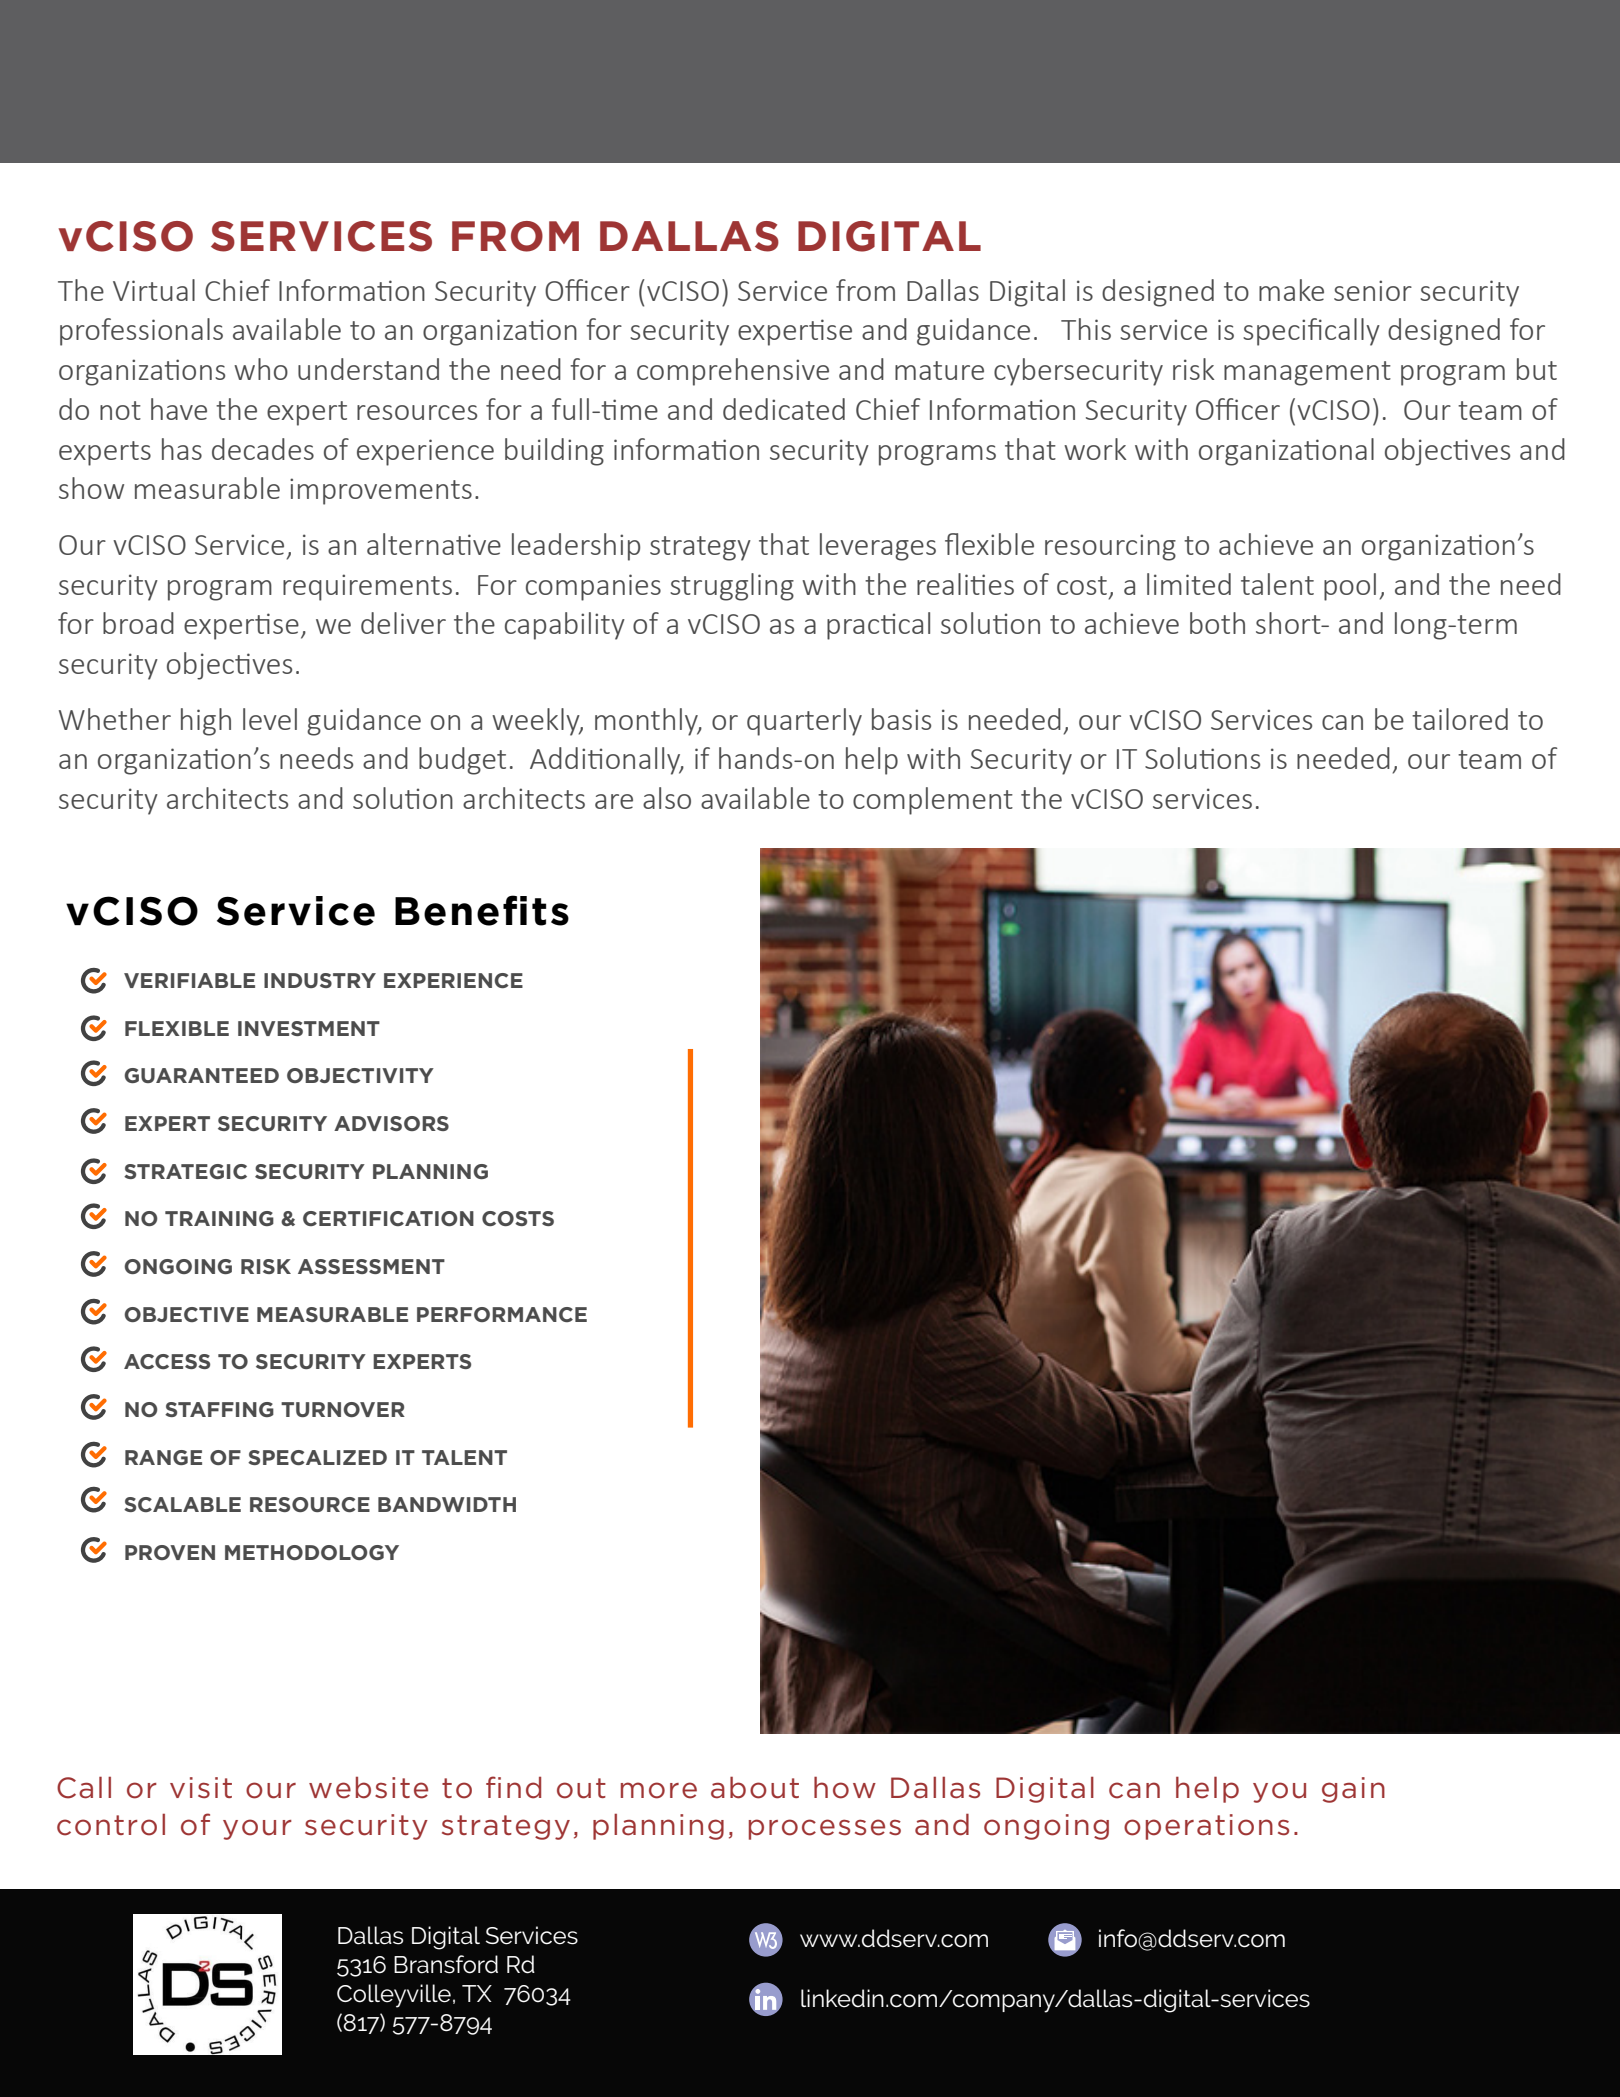 Image resolution: width=1620 pixels, height=2097 pixels. Describe the element at coordinates (804, 722) in the image. I see `quarterly` at that location.
